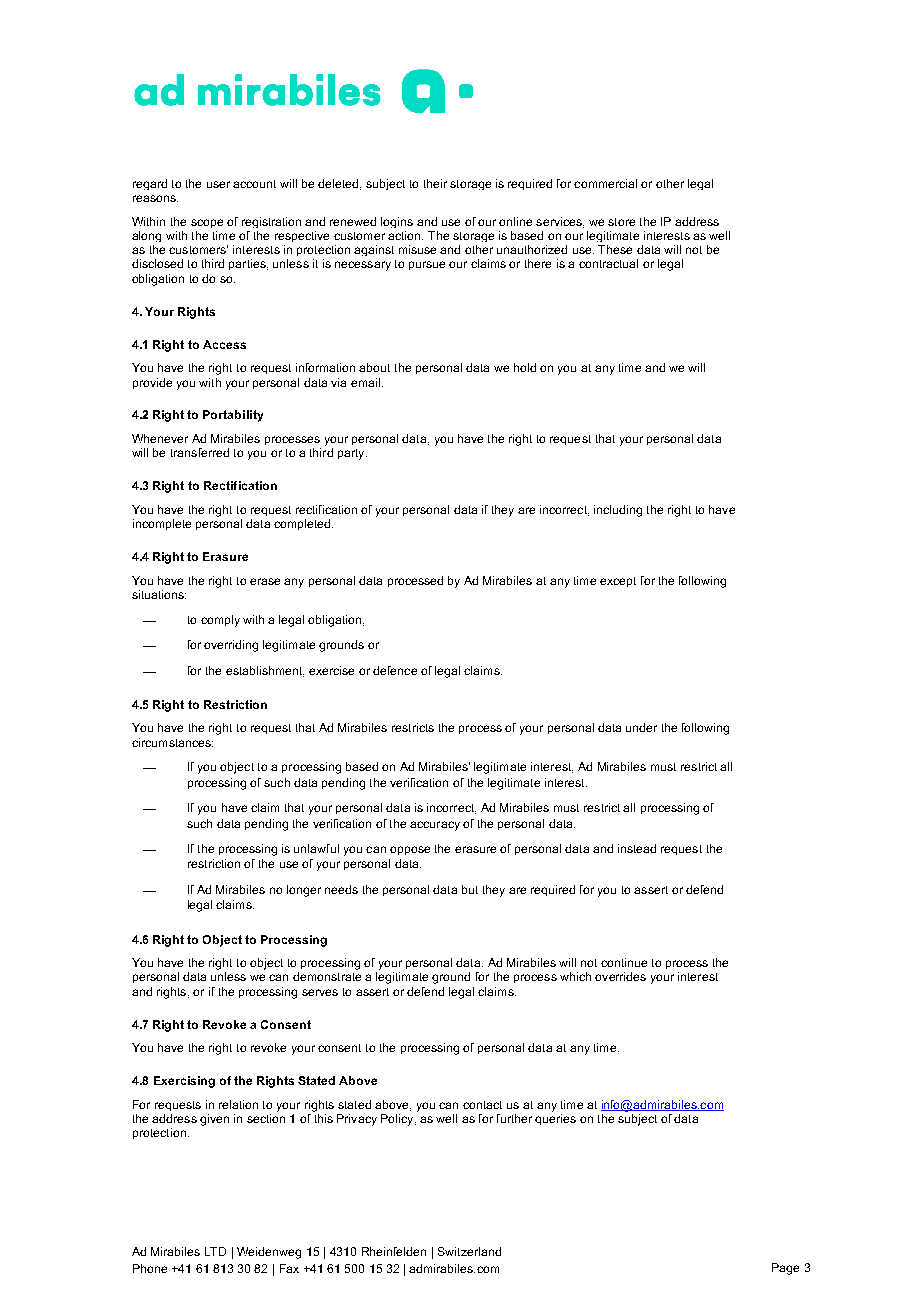  Describe the element at coordinates (207, 223) in the page. I see `scope` at that location.
